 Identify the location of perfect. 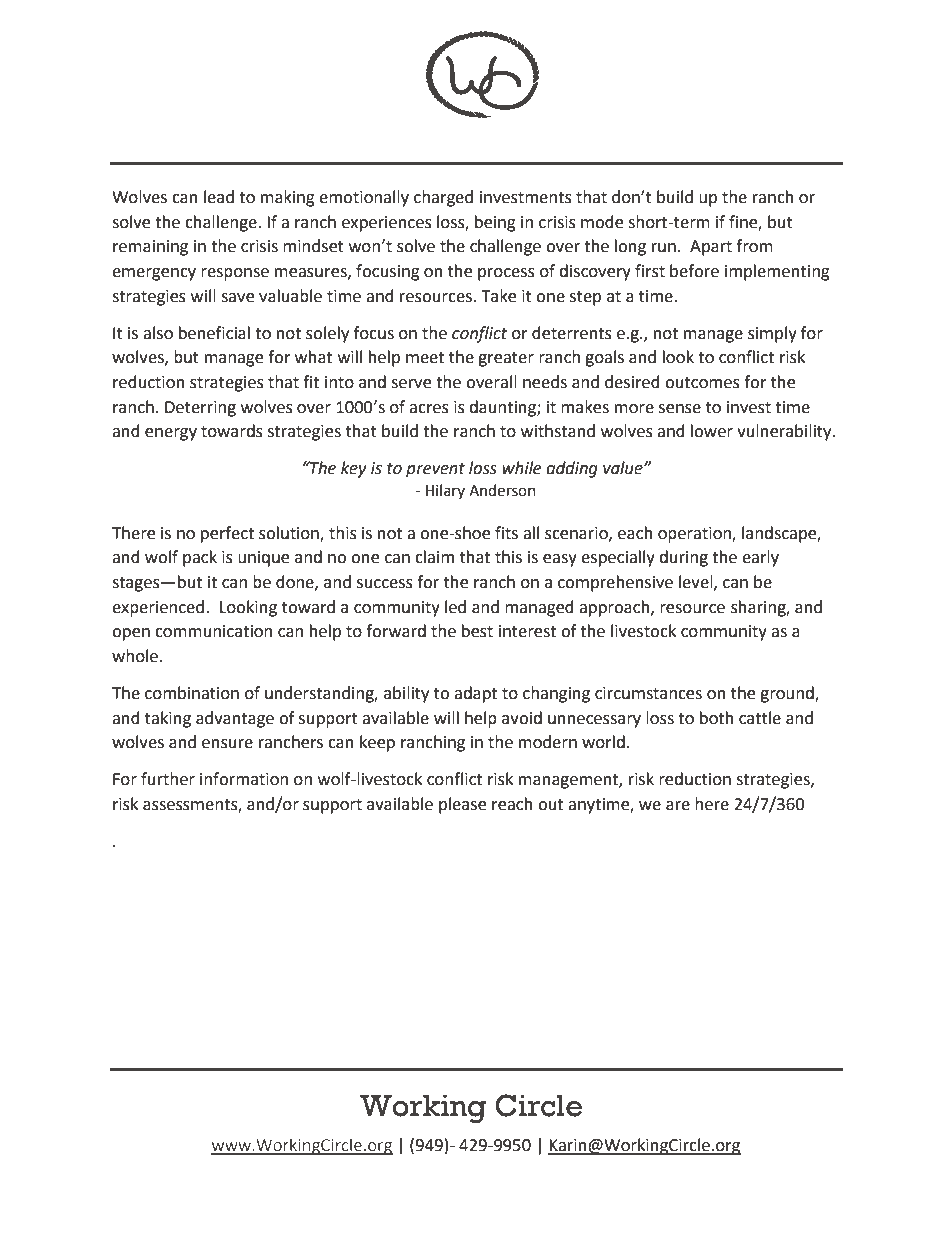
(227, 534).
